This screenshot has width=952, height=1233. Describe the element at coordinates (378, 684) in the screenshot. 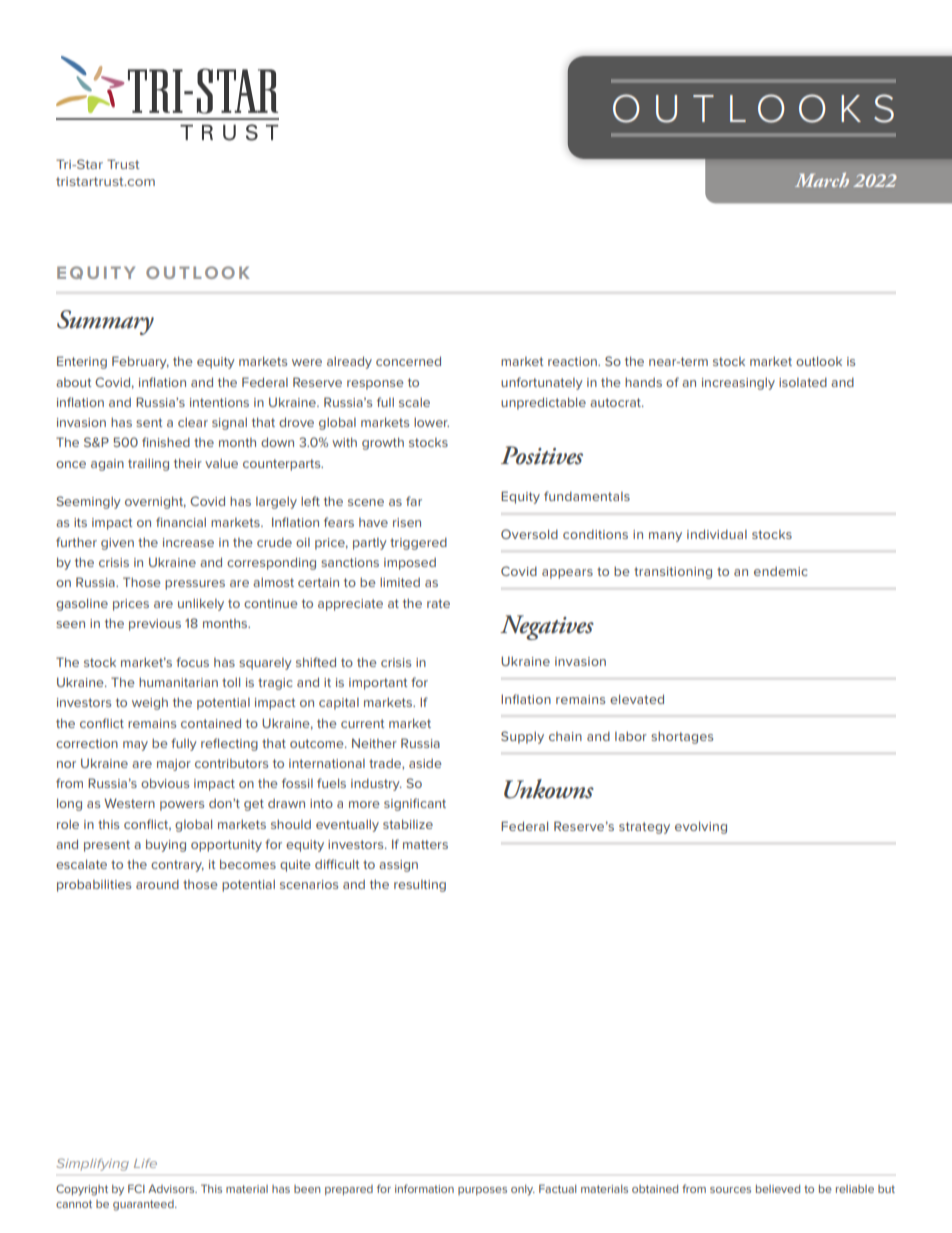

I see `important` at that location.
